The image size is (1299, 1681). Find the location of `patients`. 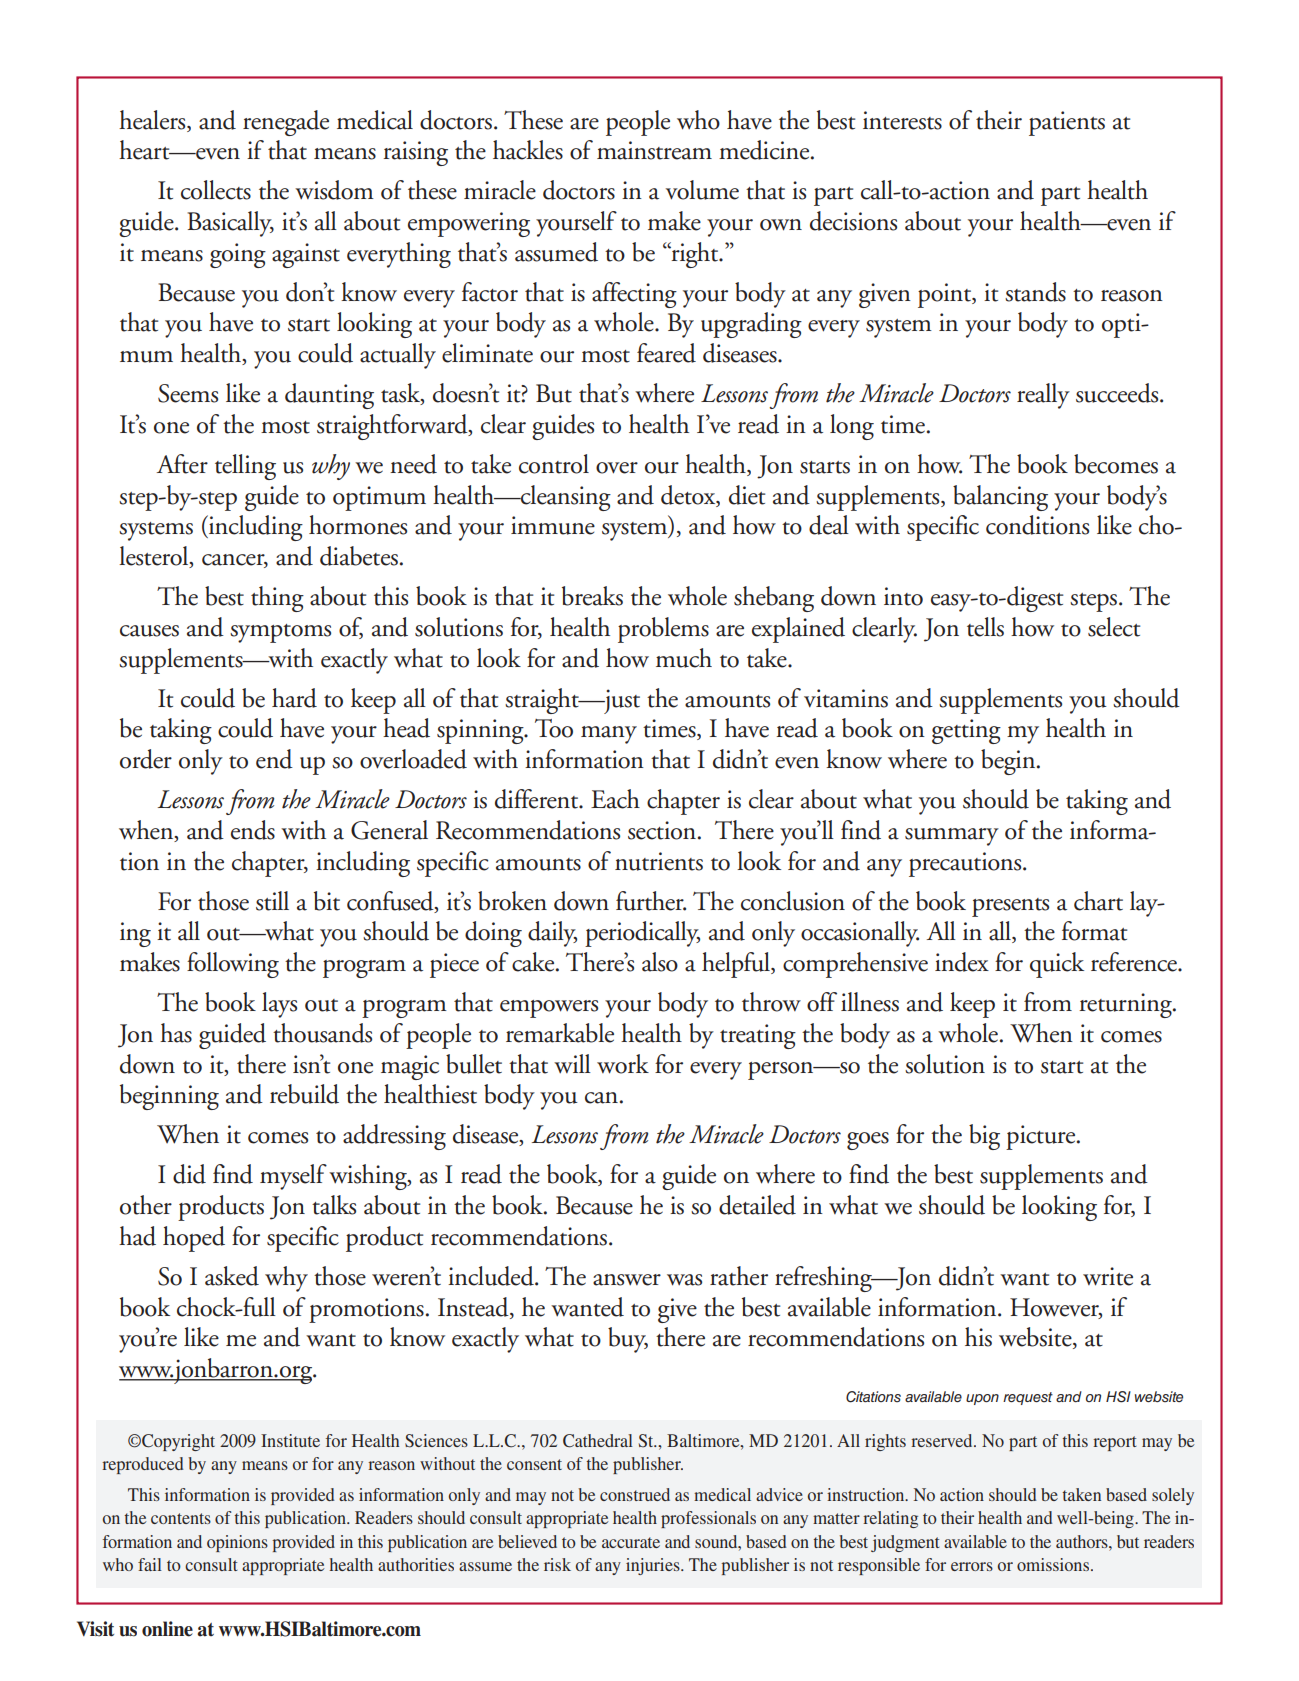

patients is located at coordinates (1067, 123).
